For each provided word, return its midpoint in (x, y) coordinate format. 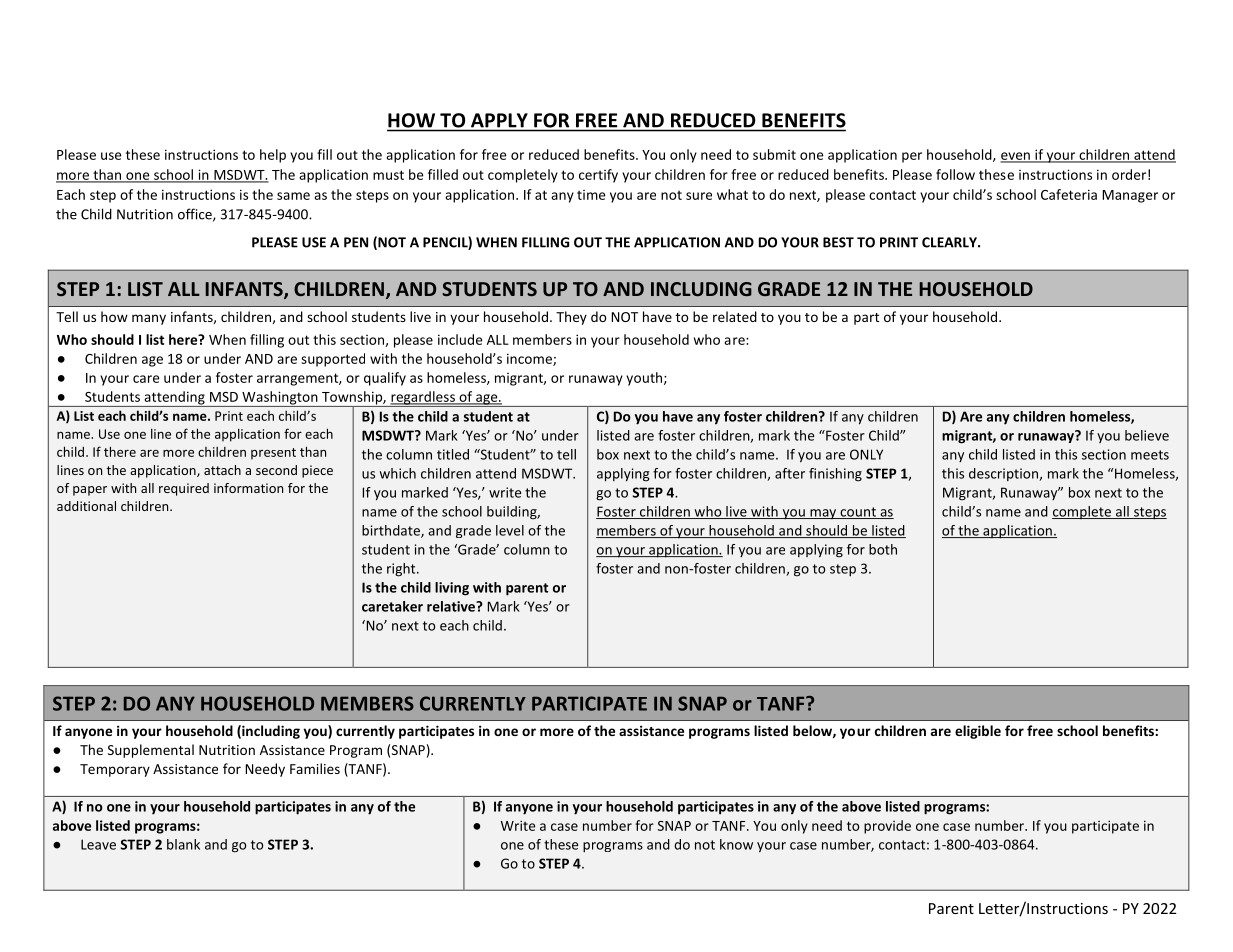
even (1016, 157)
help (273, 156)
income (530, 359)
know (736, 844)
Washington (280, 399)
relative (452, 606)
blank (183, 844)
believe (1147, 435)
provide (887, 827)
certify (598, 176)
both (883, 549)
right (402, 570)
